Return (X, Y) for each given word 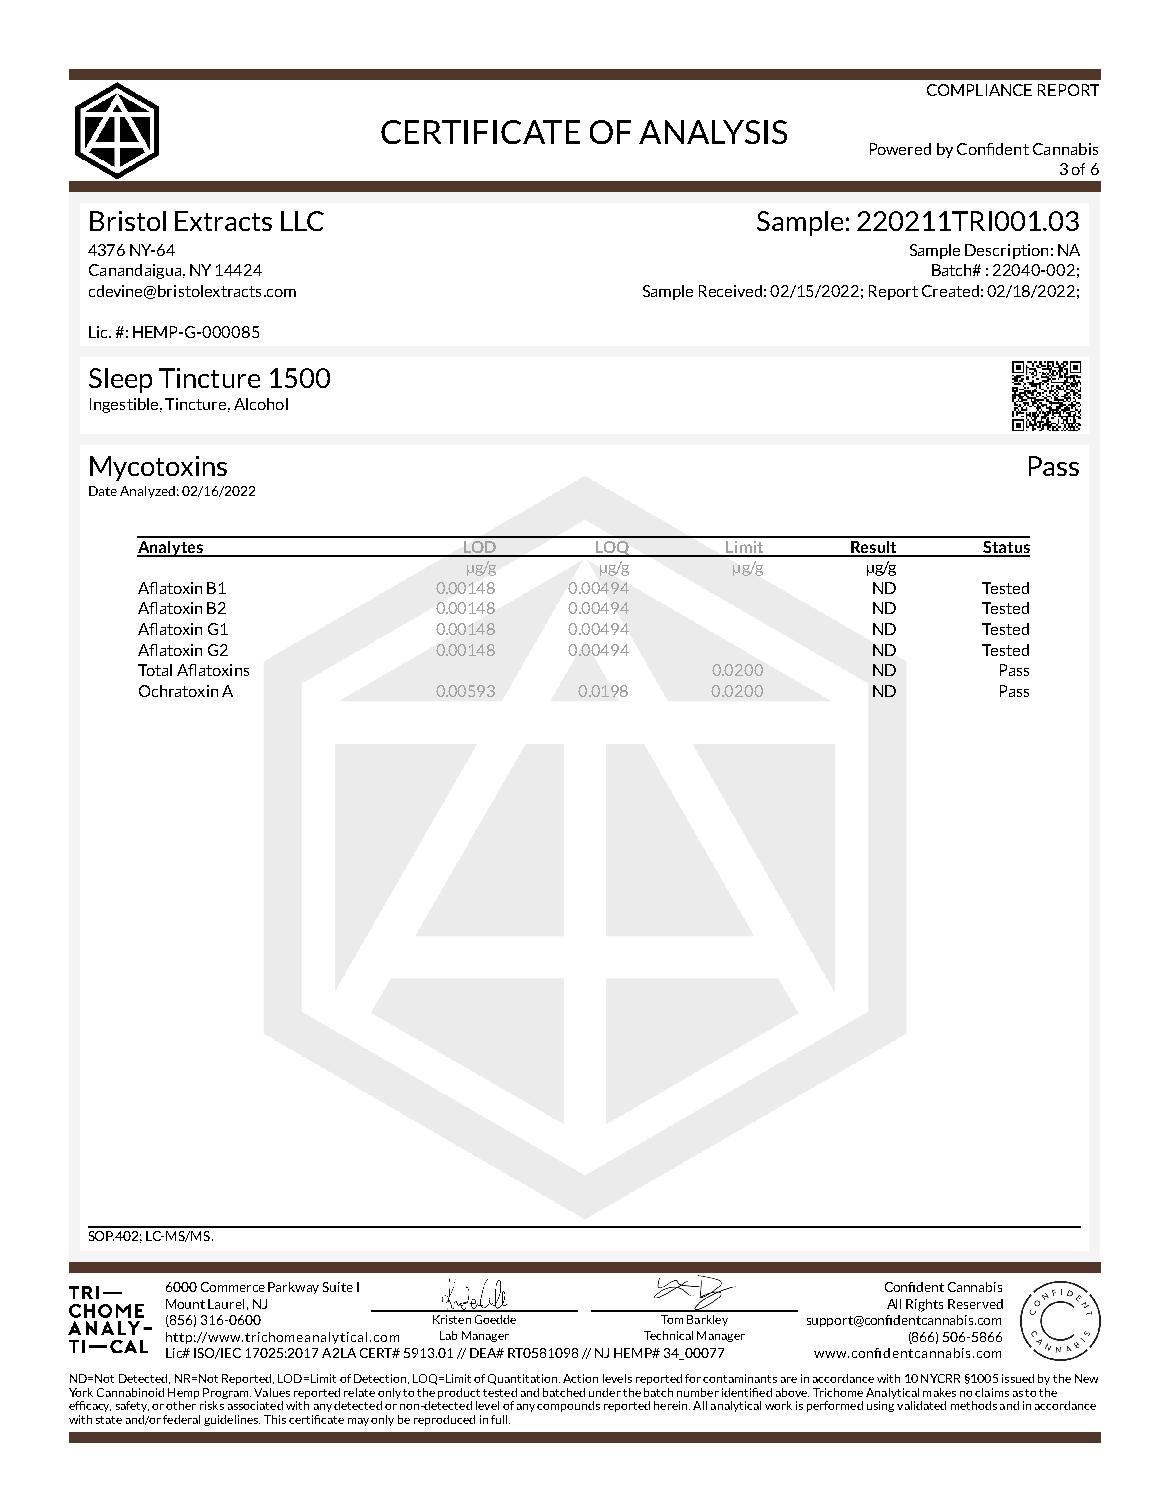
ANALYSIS (713, 132)
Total (155, 670)
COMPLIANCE (979, 90)
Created (950, 291)
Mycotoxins (158, 468)
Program (227, 1393)
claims (992, 1392)
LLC (302, 221)
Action (580, 1378)
